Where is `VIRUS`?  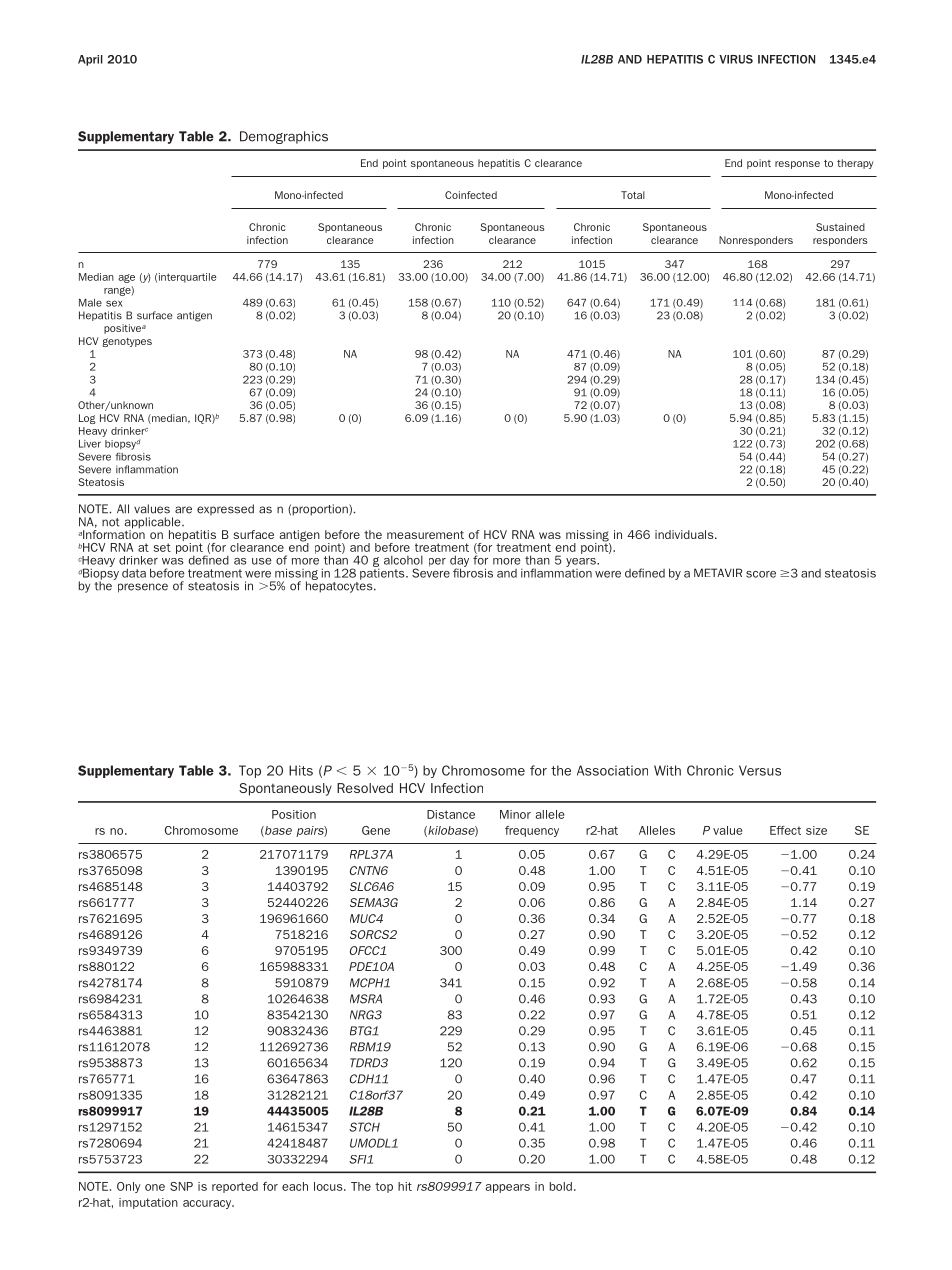 VIRUS is located at coordinates (736, 59).
